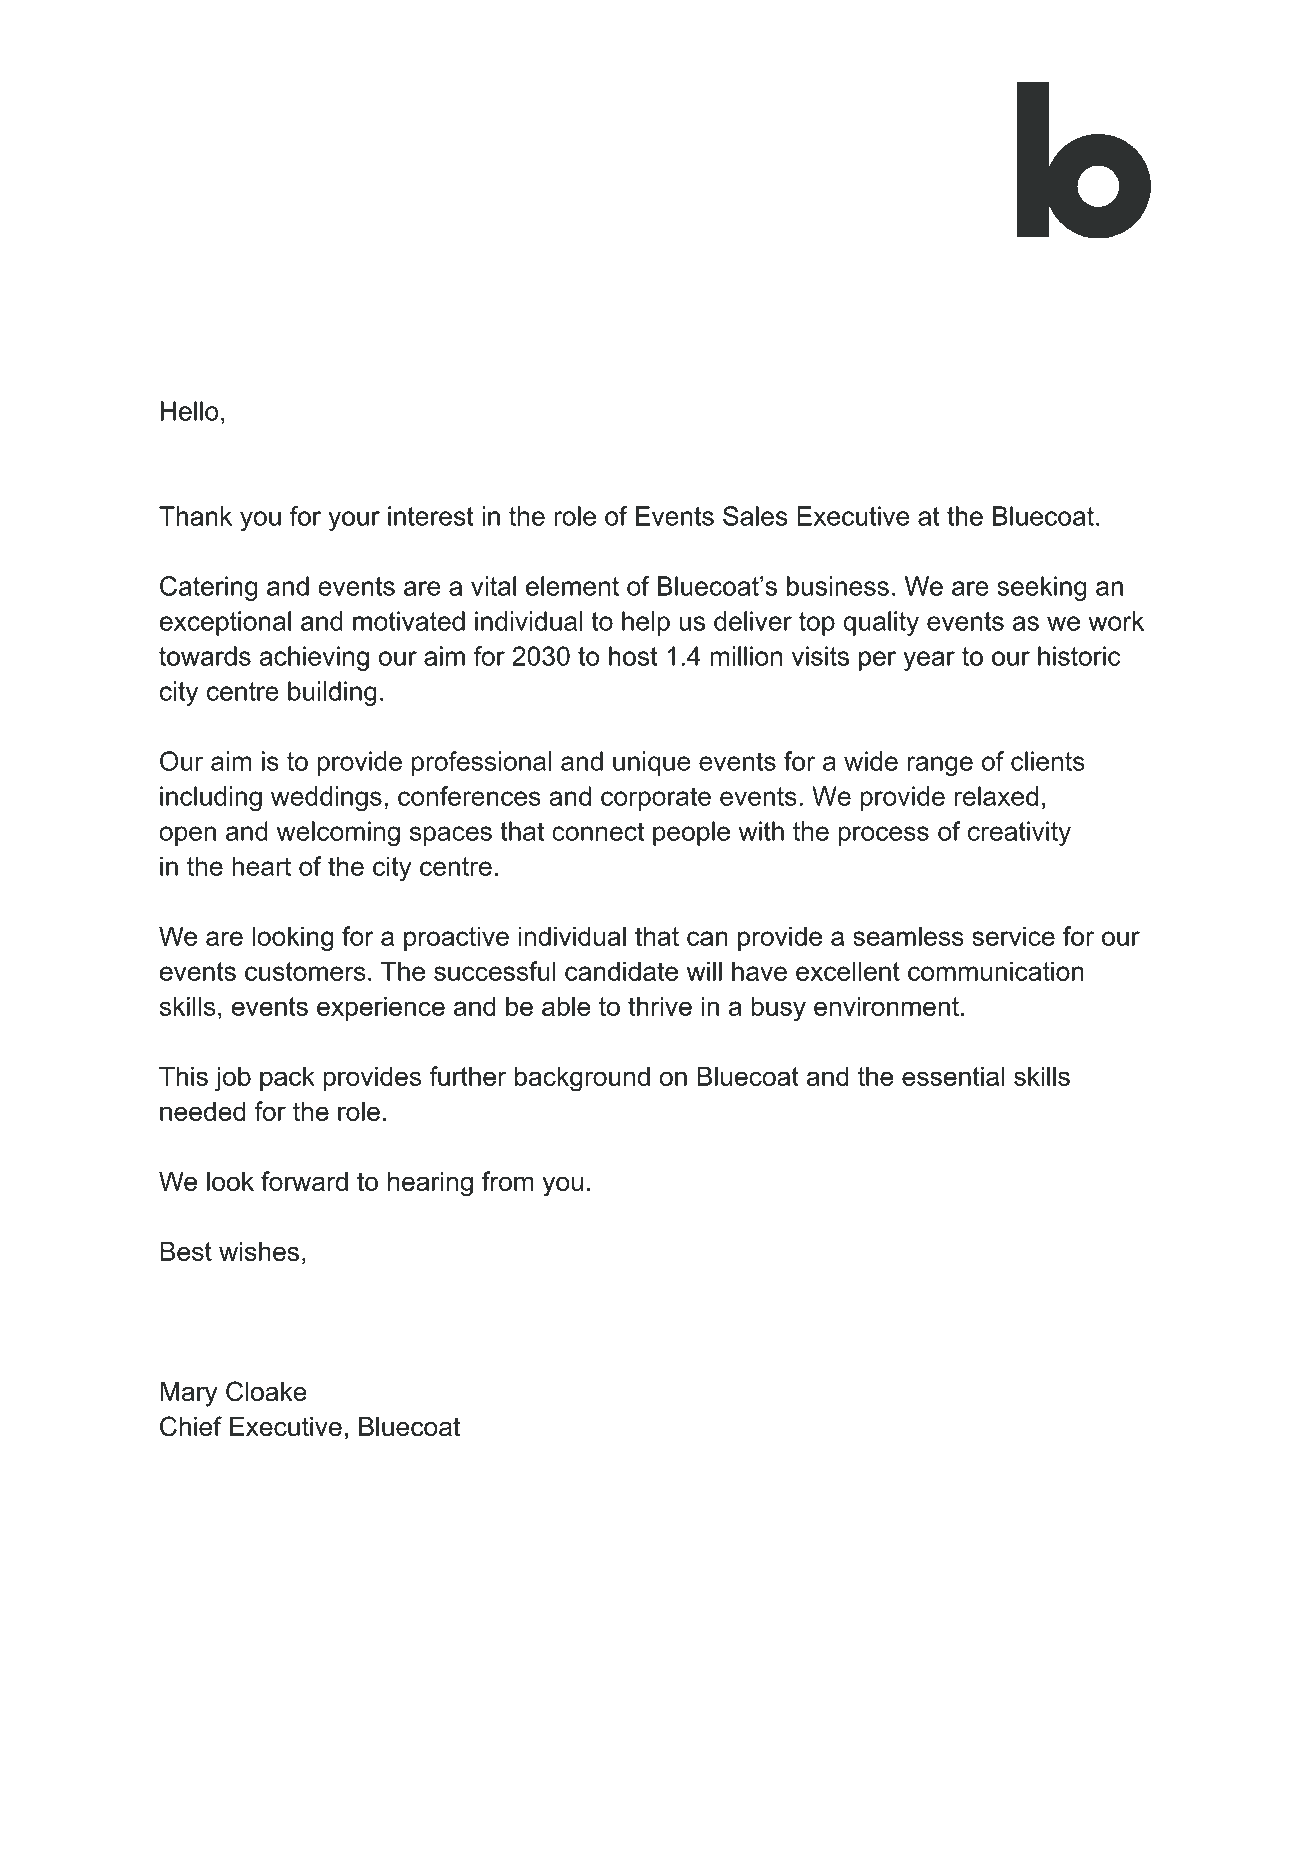 This screenshot has width=1315, height=1858. Describe the element at coordinates (755, 516) in the screenshot. I see `Sales` at that location.
